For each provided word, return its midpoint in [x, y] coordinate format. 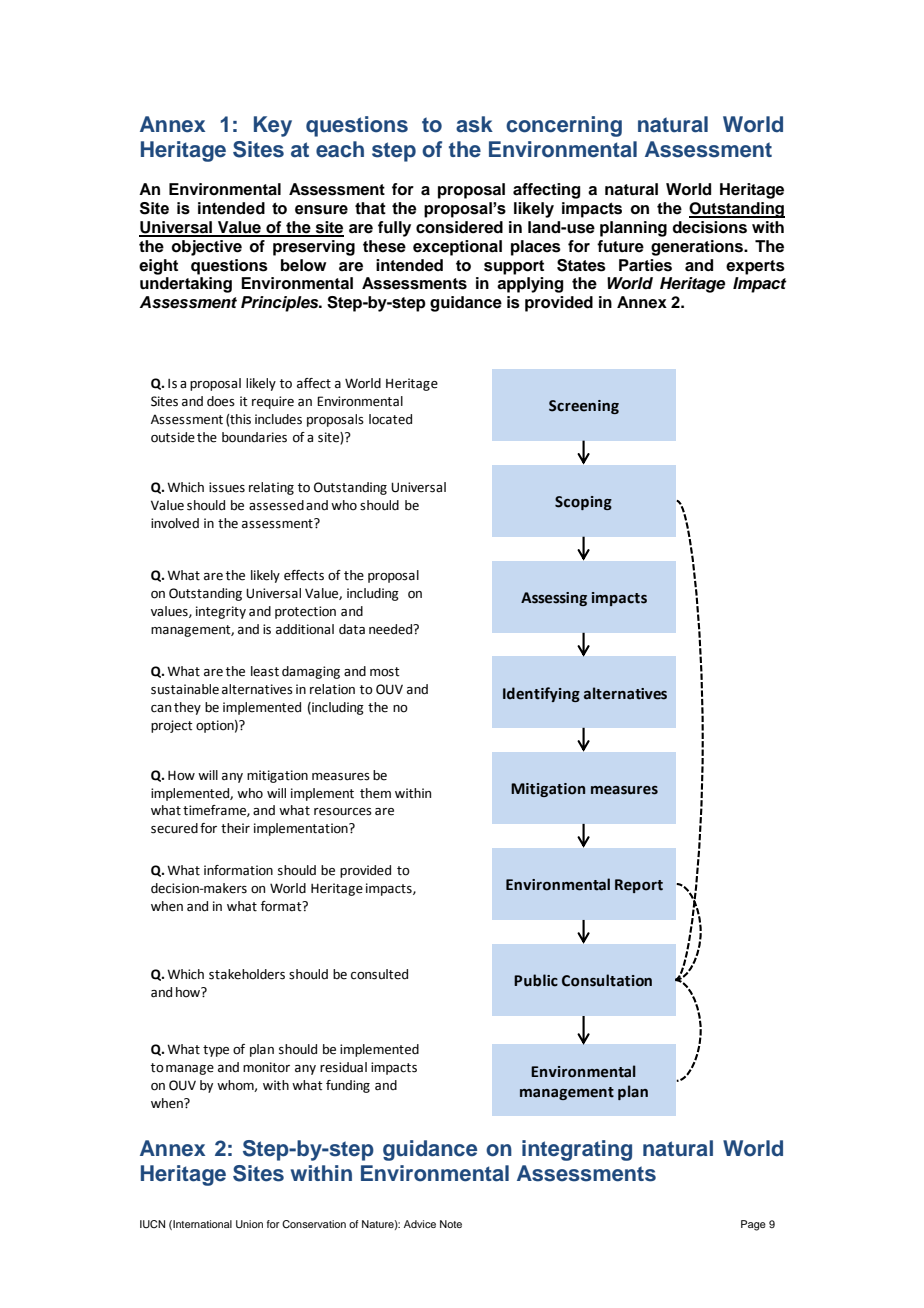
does [221, 401]
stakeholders [247, 974]
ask [474, 124]
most [385, 672]
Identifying [541, 694]
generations [698, 248]
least [265, 671]
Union [249, 1224]
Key [273, 126]
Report [639, 886]
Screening [584, 407]
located [390, 419]
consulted [379, 974]
